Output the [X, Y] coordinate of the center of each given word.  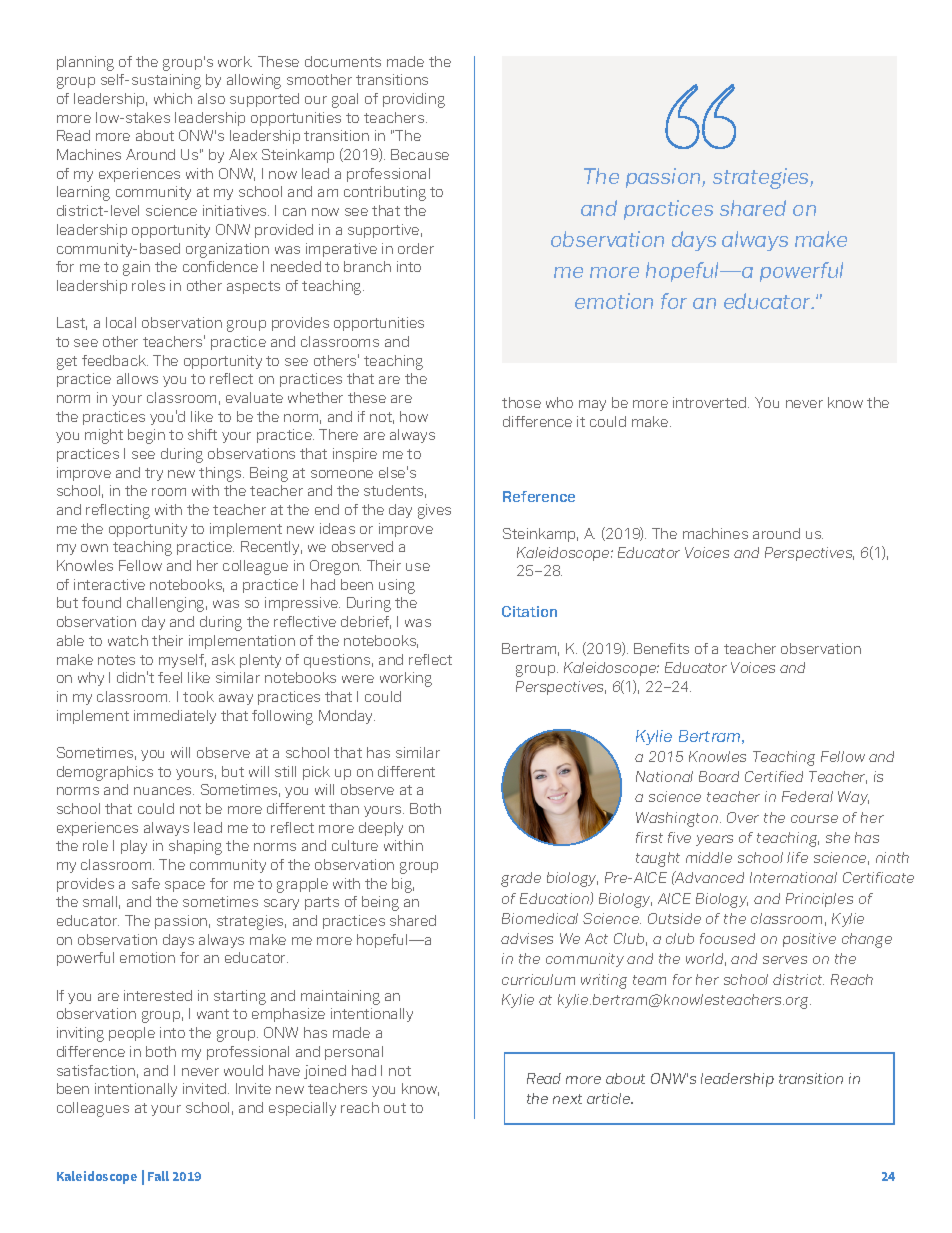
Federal [807, 796]
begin [146, 436]
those [521, 402]
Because [420, 154]
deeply [381, 829]
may [592, 405]
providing [414, 100]
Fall [158, 1176]
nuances [164, 791]
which [173, 98]
